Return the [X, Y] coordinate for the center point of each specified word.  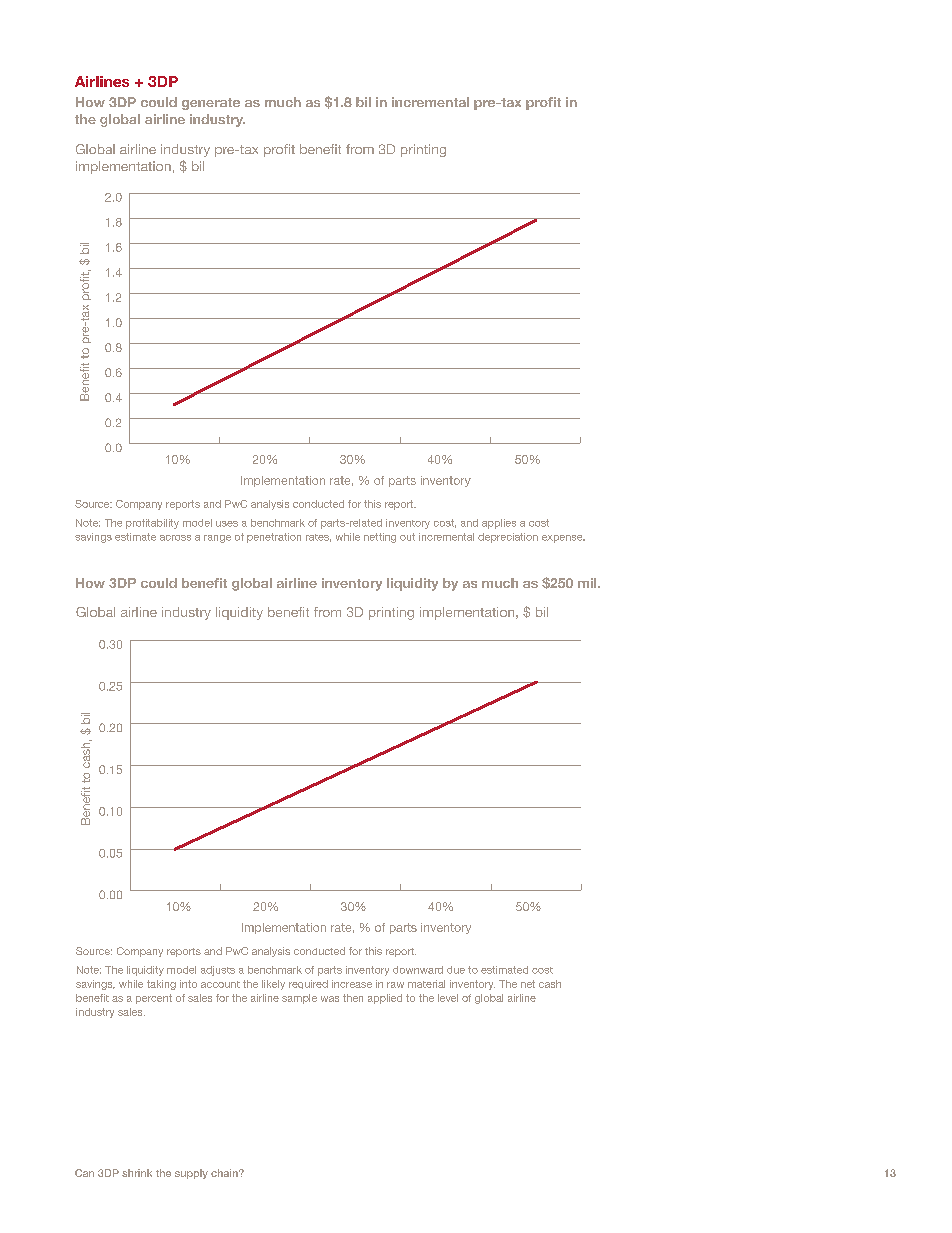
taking [161, 985]
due [456, 970]
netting [380, 538]
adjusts [218, 971]
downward [418, 970]
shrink [137, 1173]
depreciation [508, 538]
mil [588, 583]
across [175, 538]
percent [154, 999]
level [448, 998]
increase [352, 984]
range [217, 539]
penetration [274, 538]
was [330, 999]
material [426, 984]
